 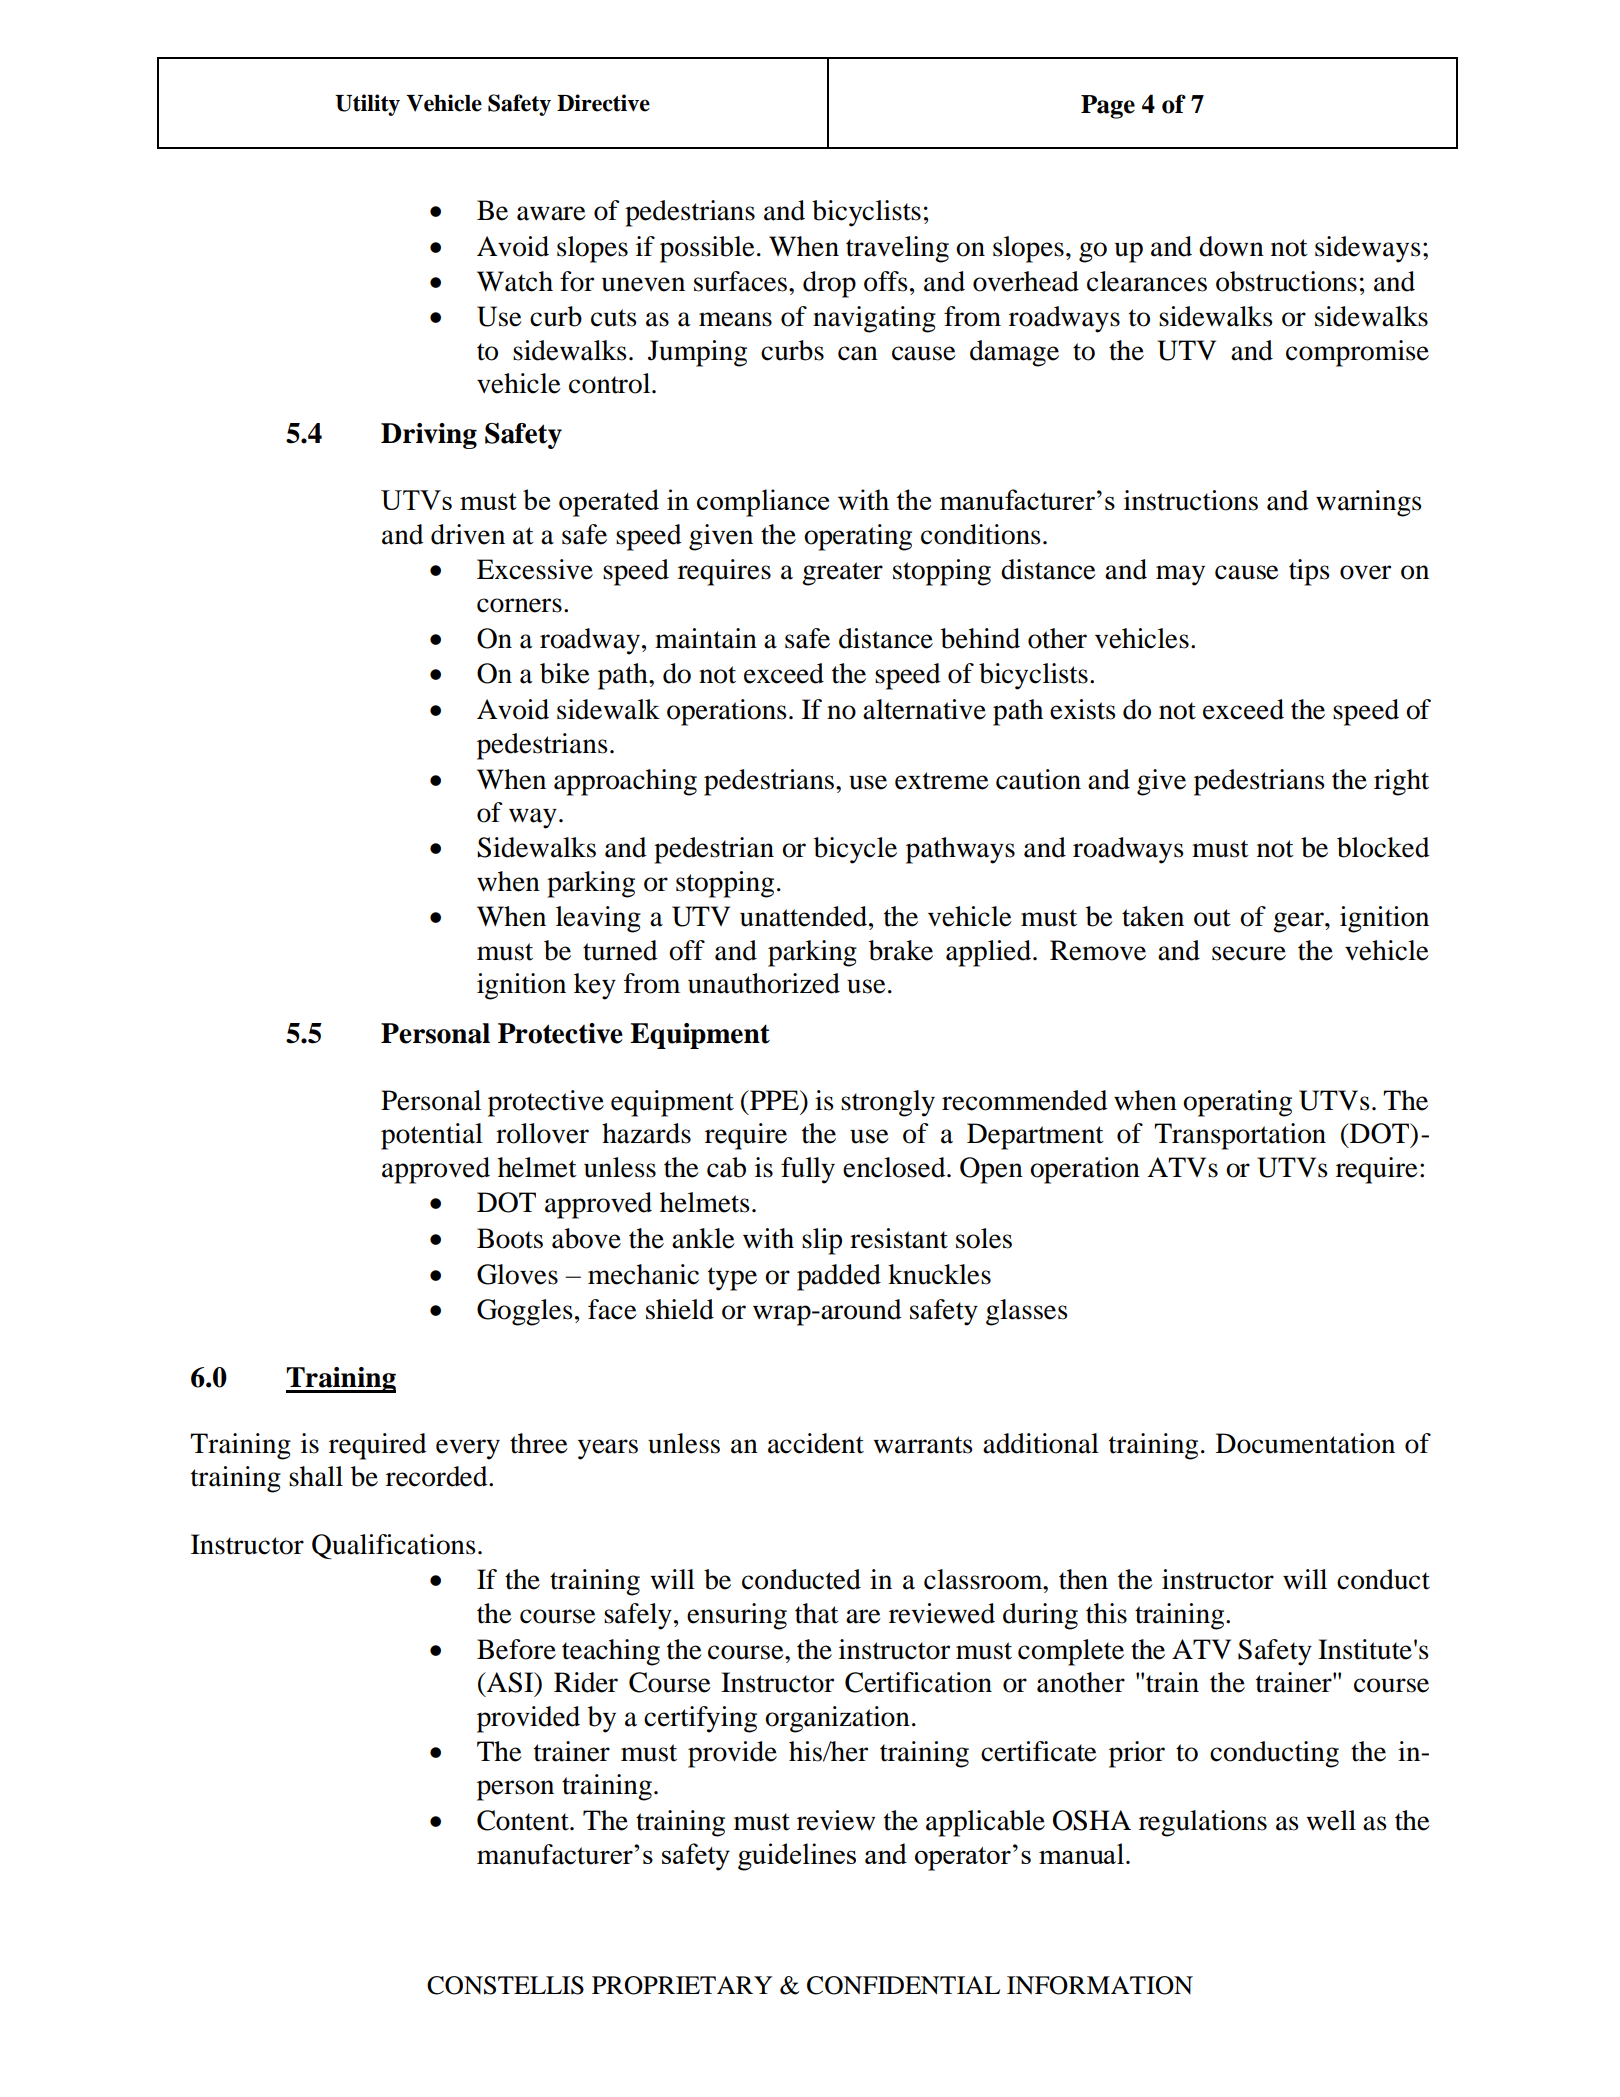 I want to click on Gloves, so click(x=517, y=1274).
